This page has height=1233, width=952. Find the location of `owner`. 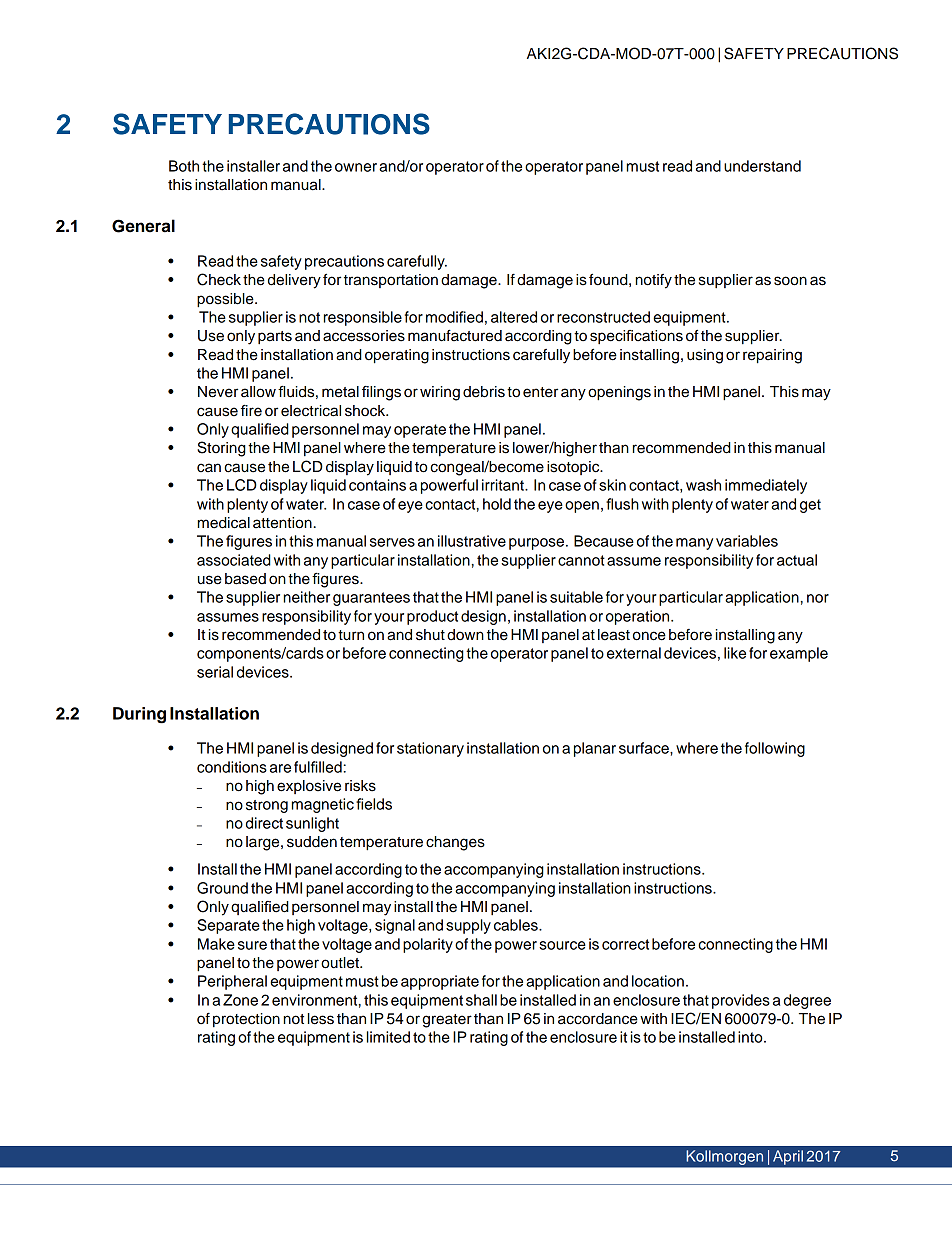

owner is located at coordinates (356, 167).
